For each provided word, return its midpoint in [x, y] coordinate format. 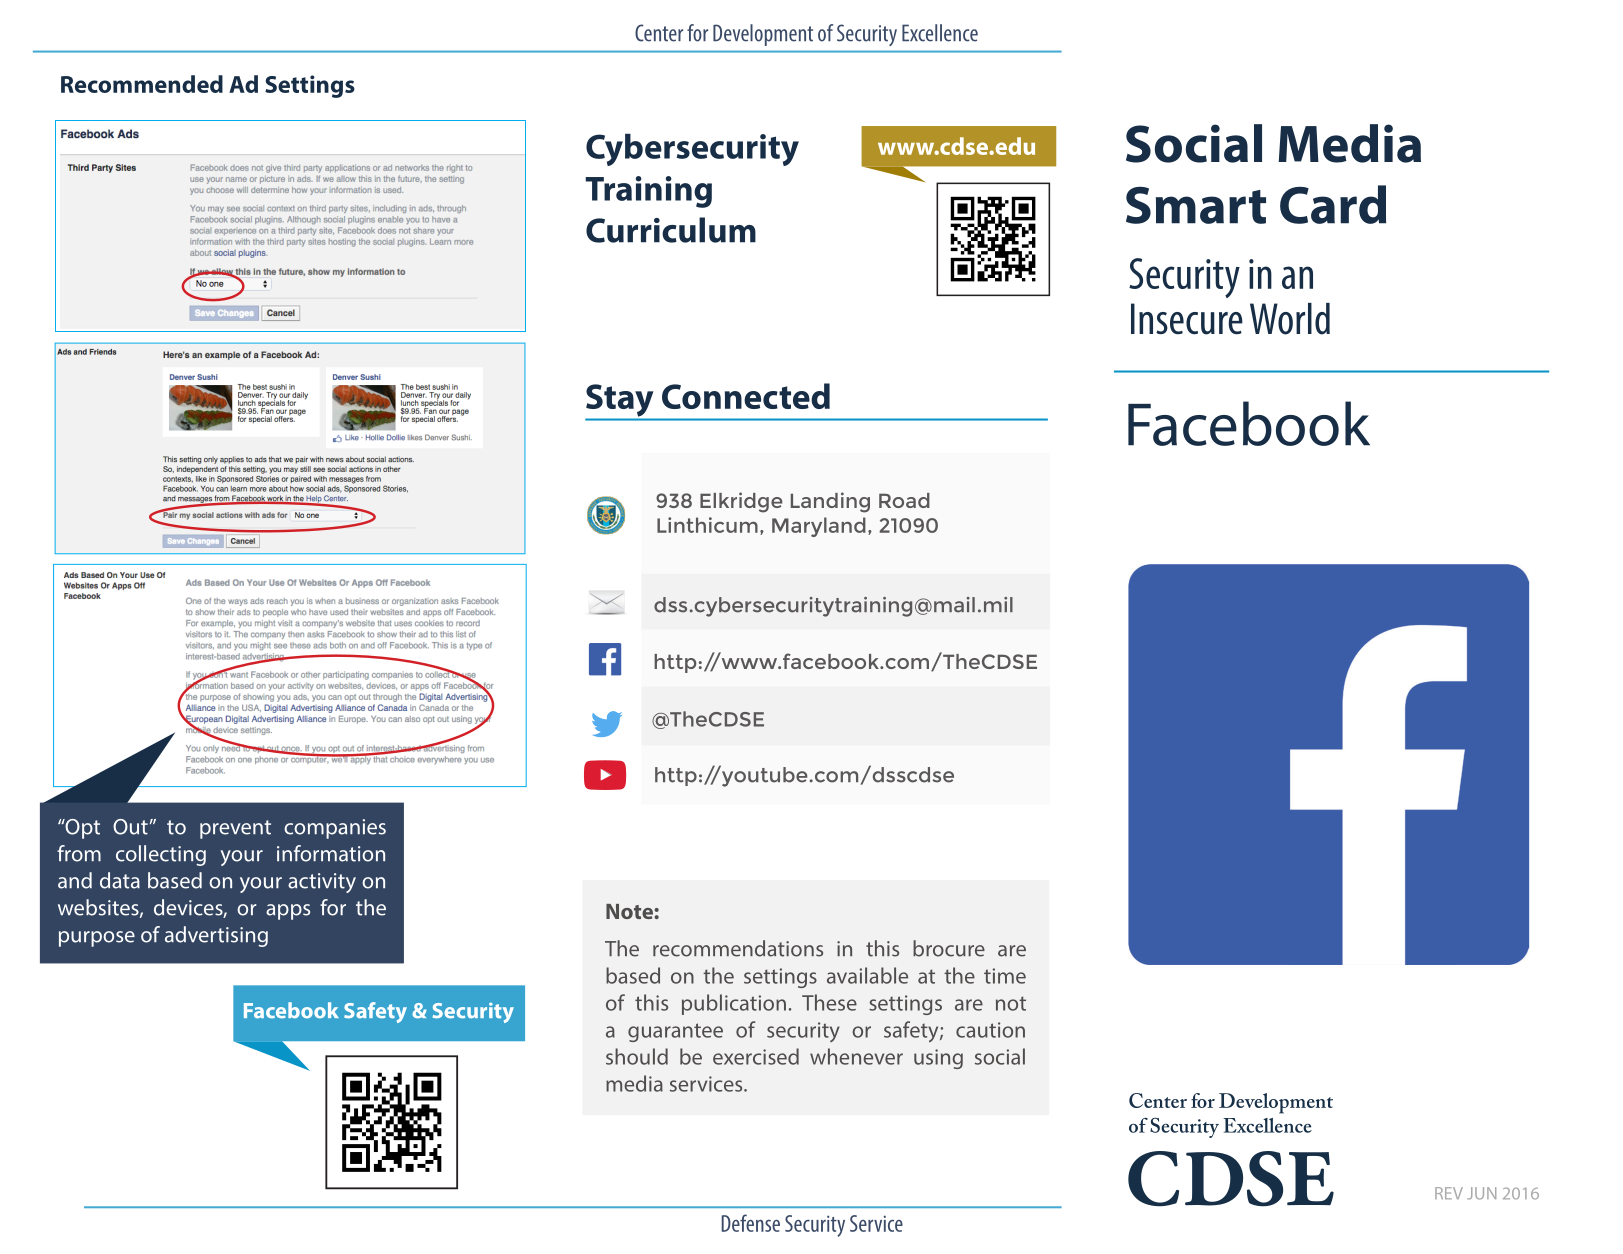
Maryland [819, 527]
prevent [235, 829]
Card [1333, 204]
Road [904, 500]
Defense [750, 1223]
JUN [1481, 1193]
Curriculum [671, 230]
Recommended [142, 84]
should [637, 1056]
